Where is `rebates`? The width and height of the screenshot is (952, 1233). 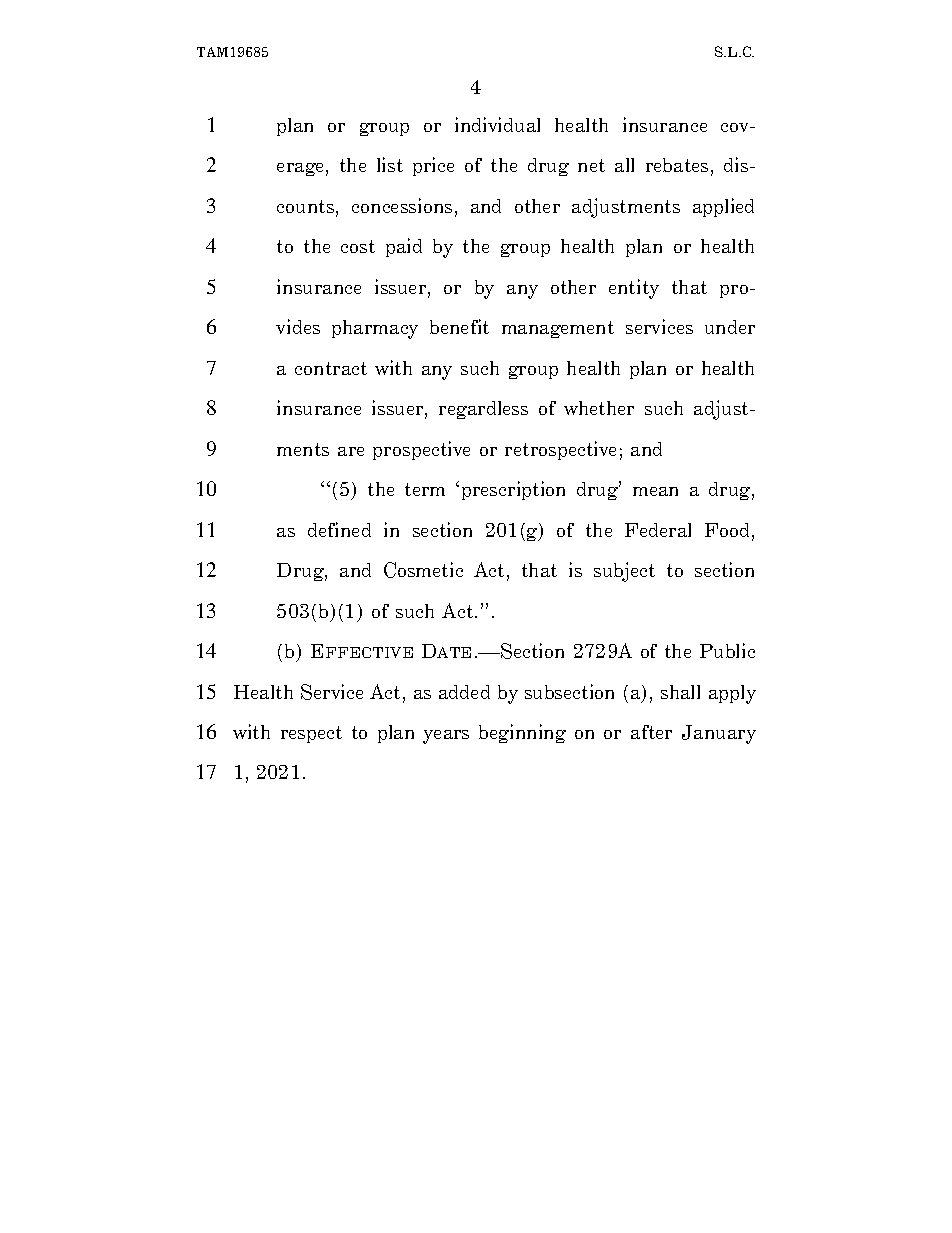 rebates is located at coordinates (677, 165).
